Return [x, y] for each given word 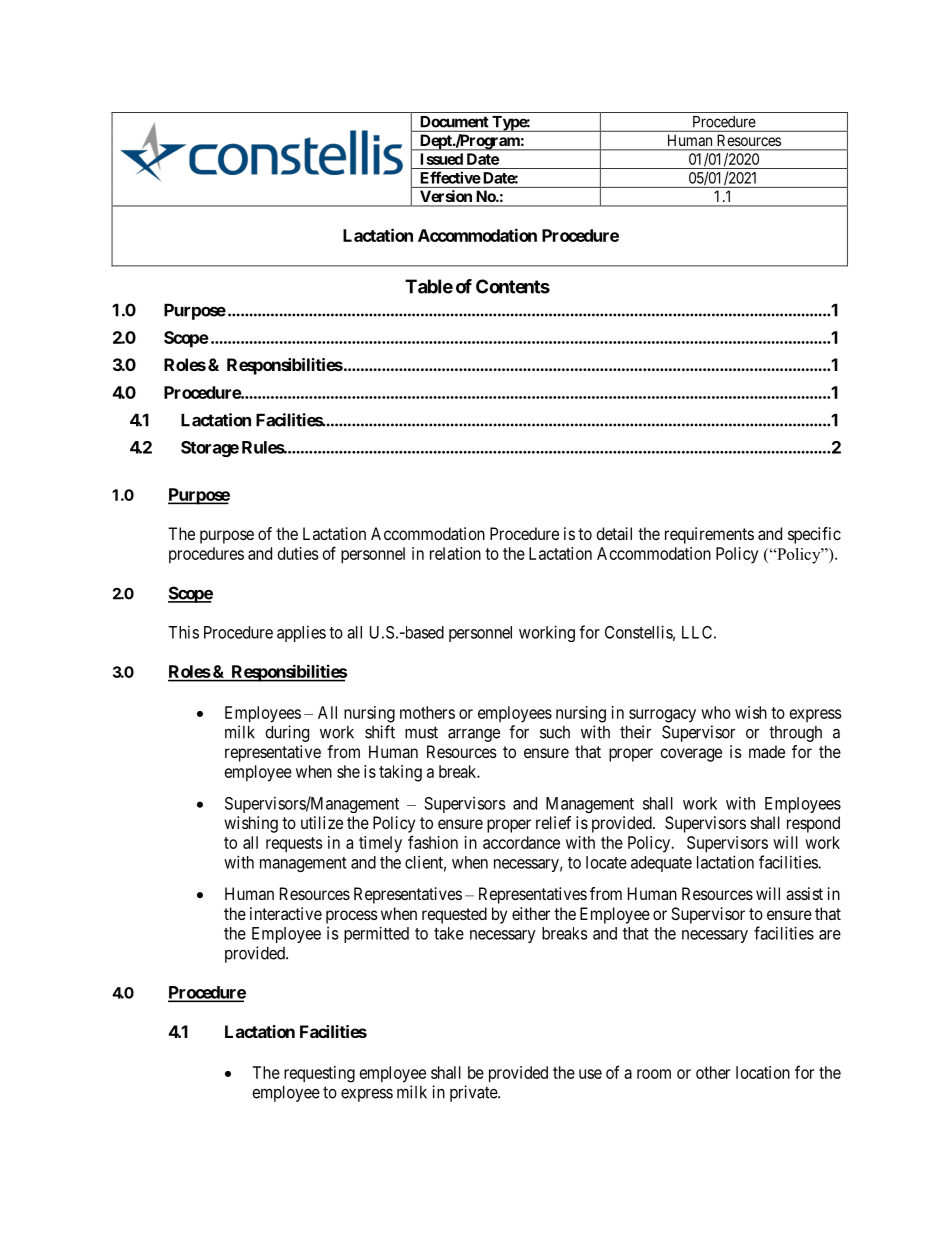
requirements [709, 535]
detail [614, 533]
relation [455, 553]
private [474, 1093]
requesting [319, 1074]
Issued [442, 159]
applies [301, 633]
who [716, 712]
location [763, 1072]
